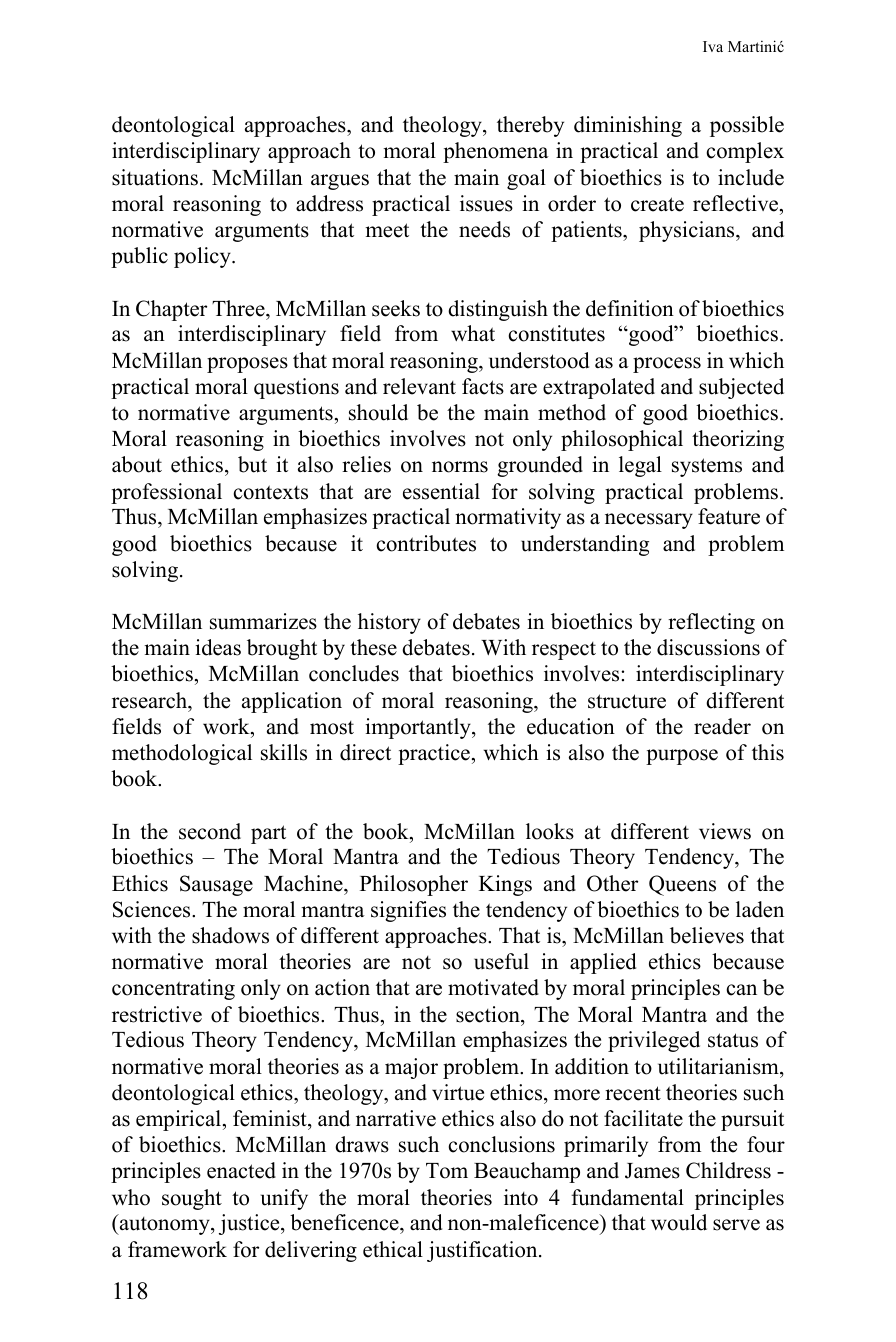 This screenshot has width=896, height=1342. What do you see at coordinates (247, 365) in the screenshot?
I see `proposes` at bounding box center [247, 365].
